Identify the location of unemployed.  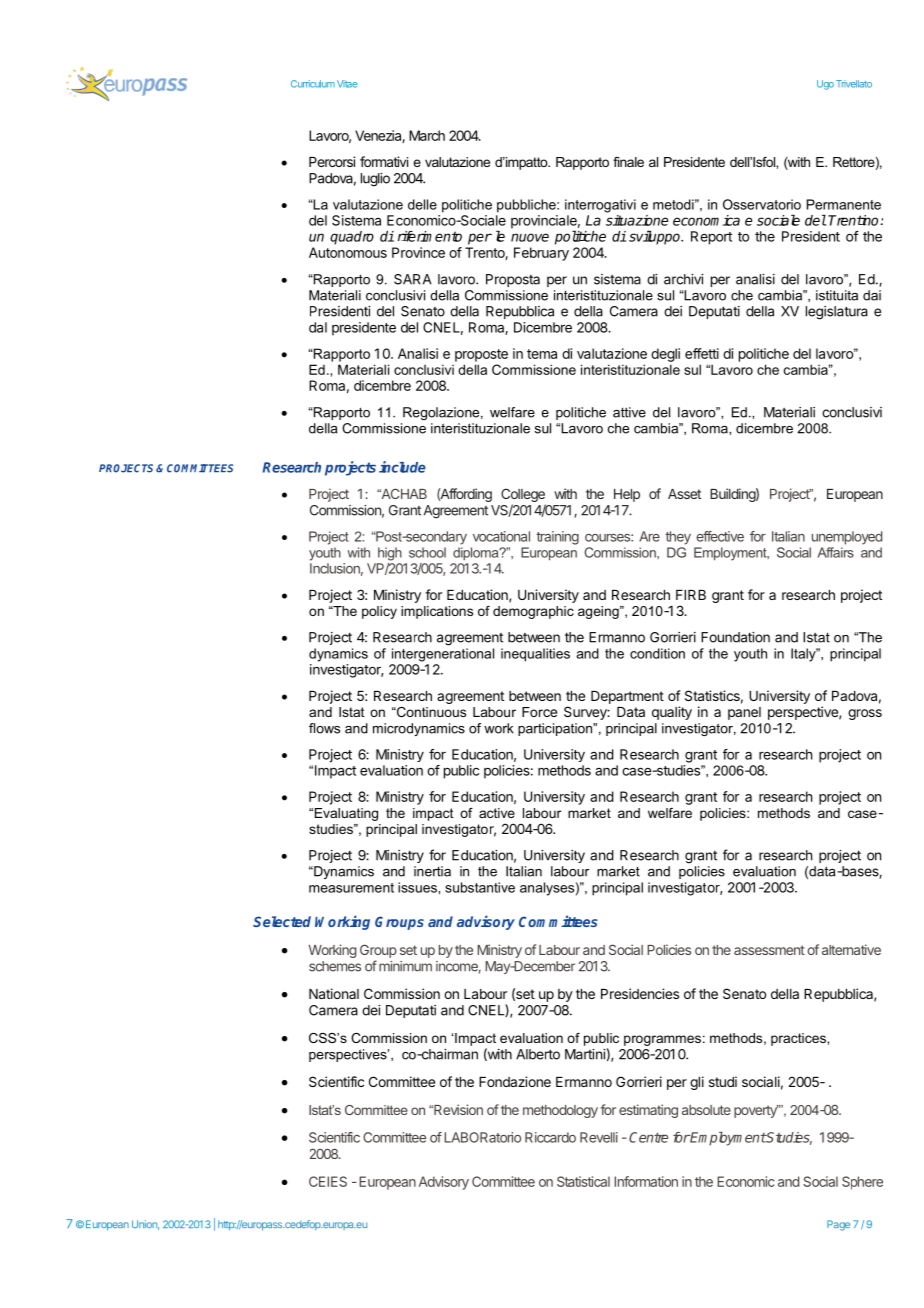
(847, 538).
